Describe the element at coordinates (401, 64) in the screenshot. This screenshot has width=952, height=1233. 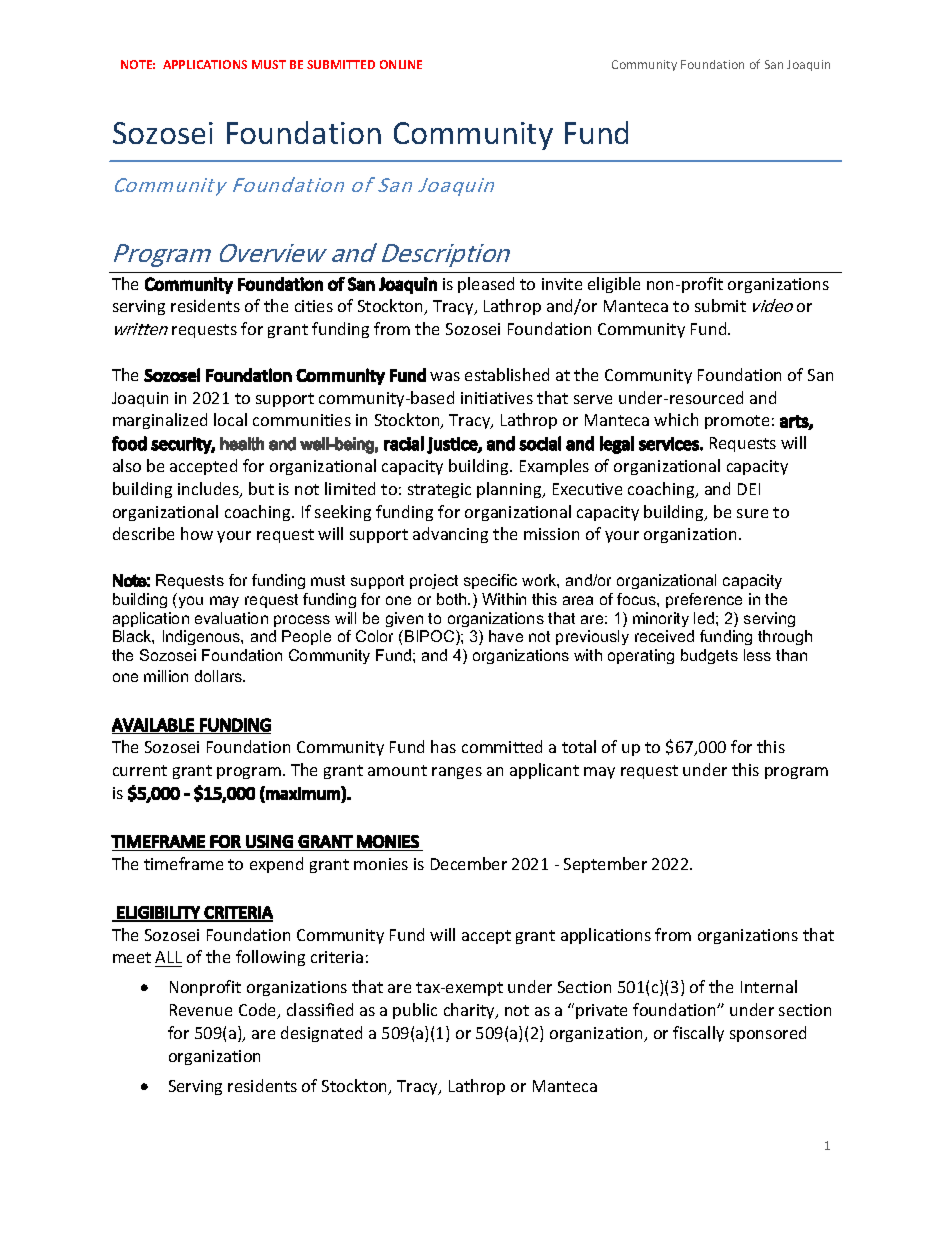
I see `ONLINE` at that location.
